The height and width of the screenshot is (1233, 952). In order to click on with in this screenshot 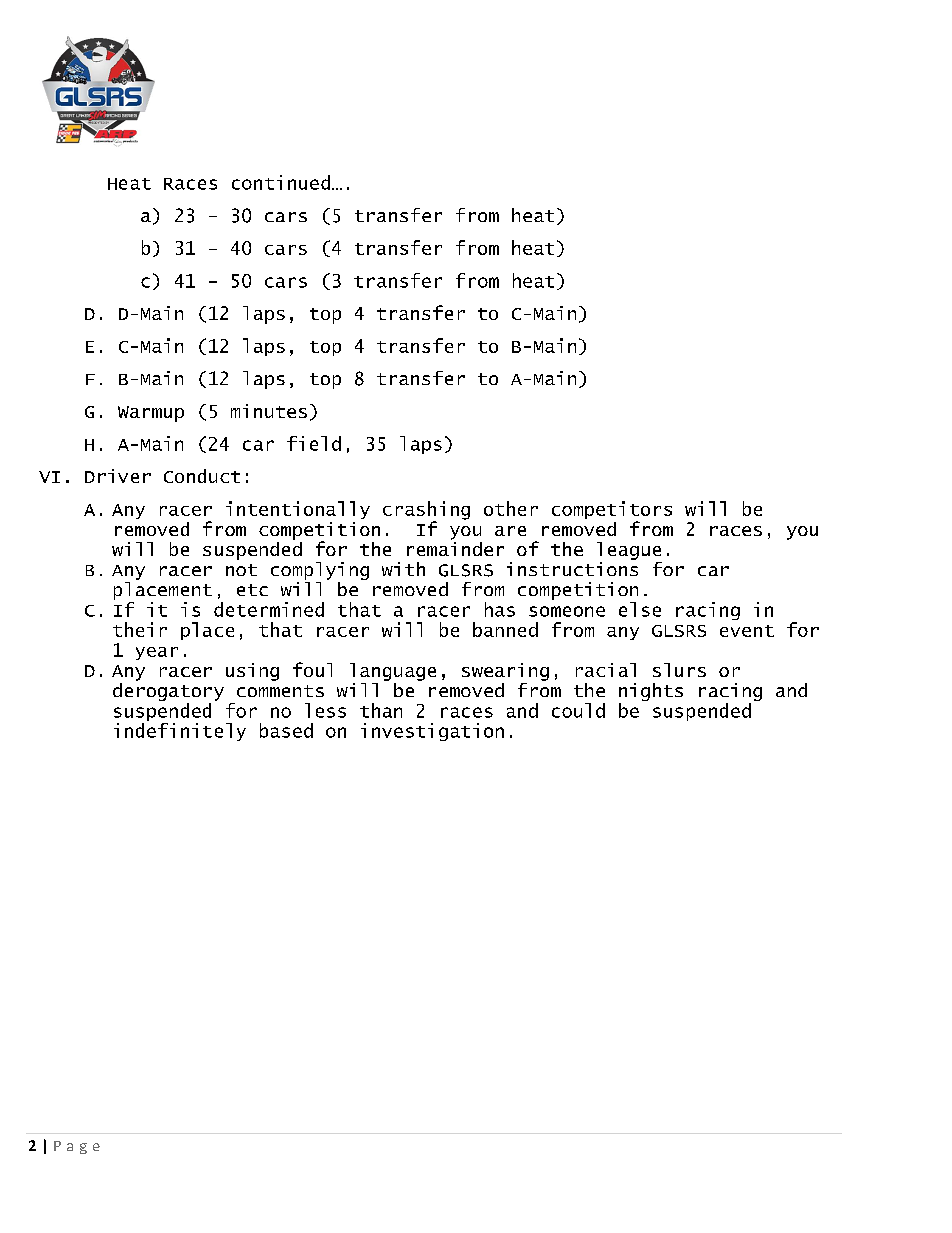, I will do `click(403, 569)`.
